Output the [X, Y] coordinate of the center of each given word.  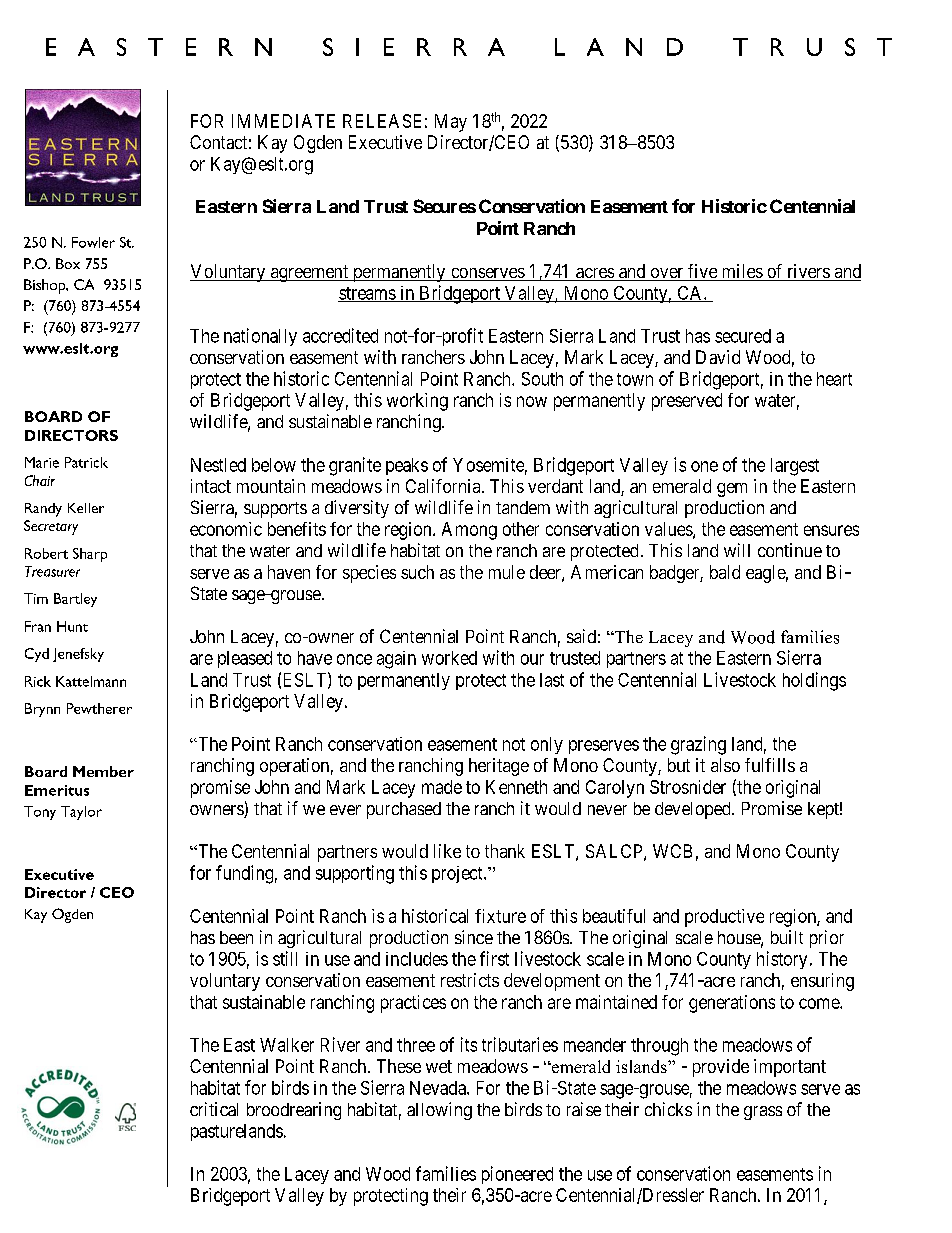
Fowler [93, 242]
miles [741, 272]
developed [694, 810]
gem [732, 490]
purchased [404, 810]
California [444, 486]
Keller [86, 508]
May [451, 123]
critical [214, 1109]
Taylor [81, 813]
